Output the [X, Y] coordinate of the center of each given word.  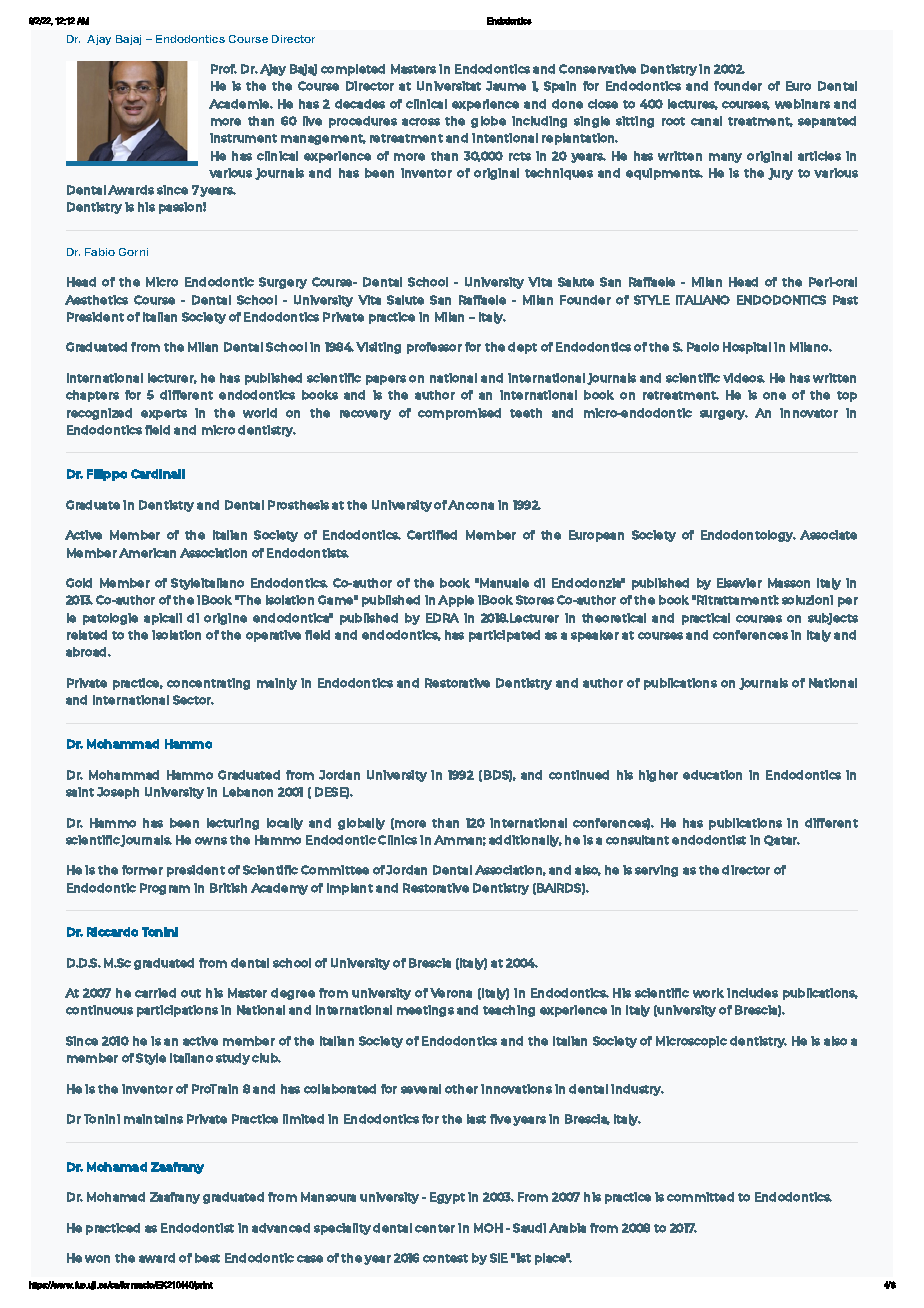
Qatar [782, 840]
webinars [802, 104]
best [207, 1258]
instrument [243, 138]
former [142, 870]
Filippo [107, 475]
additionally [525, 841]
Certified [432, 535]
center [435, 1228]
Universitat [449, 86]
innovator [809, 413]
